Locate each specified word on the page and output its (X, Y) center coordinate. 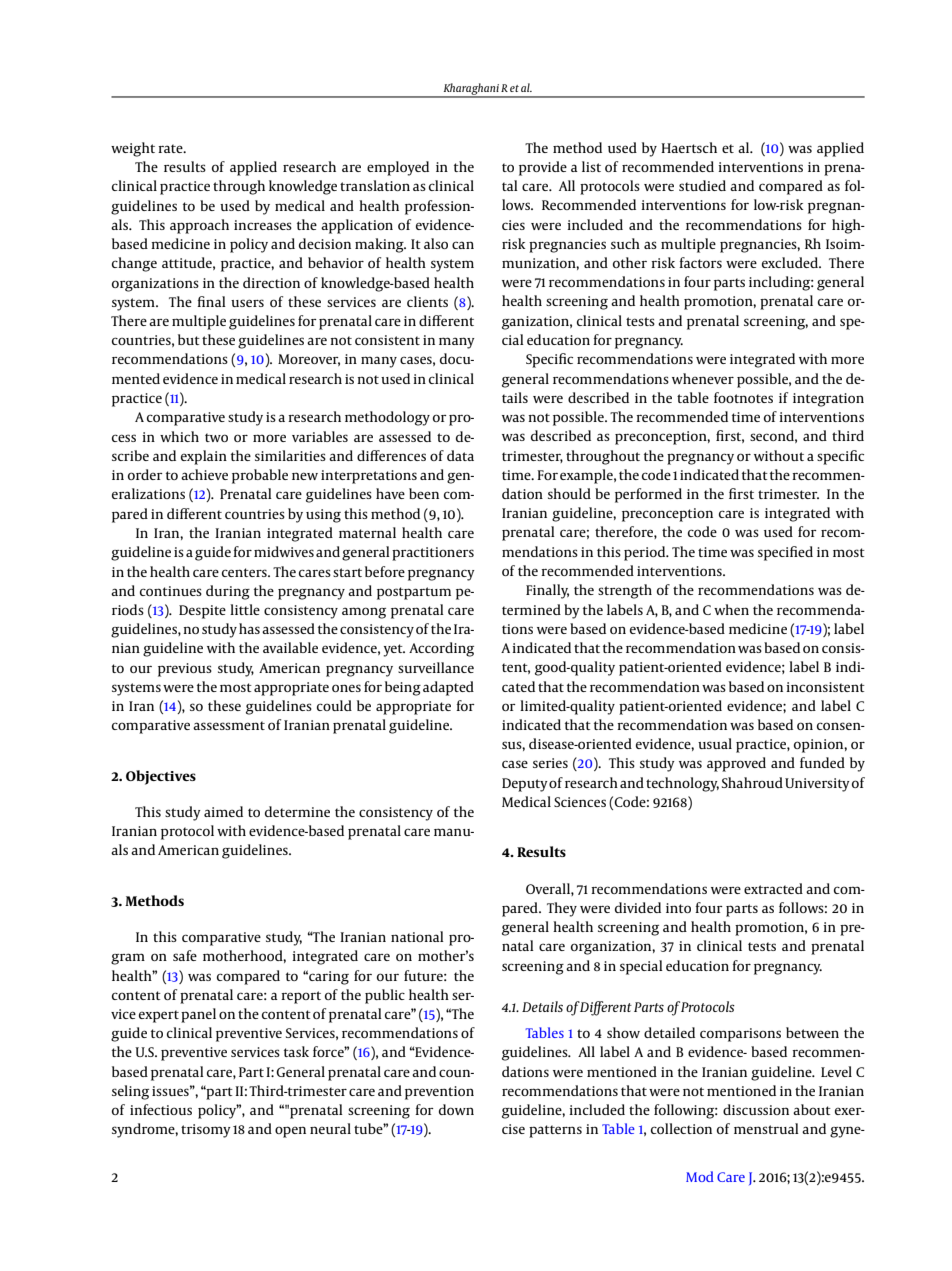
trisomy (206, 1131)
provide (543, 168)
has (249, 628)
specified (785, 553)
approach (199, 226)
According (441, 649)
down (456, 1109)
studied (702, 185)
